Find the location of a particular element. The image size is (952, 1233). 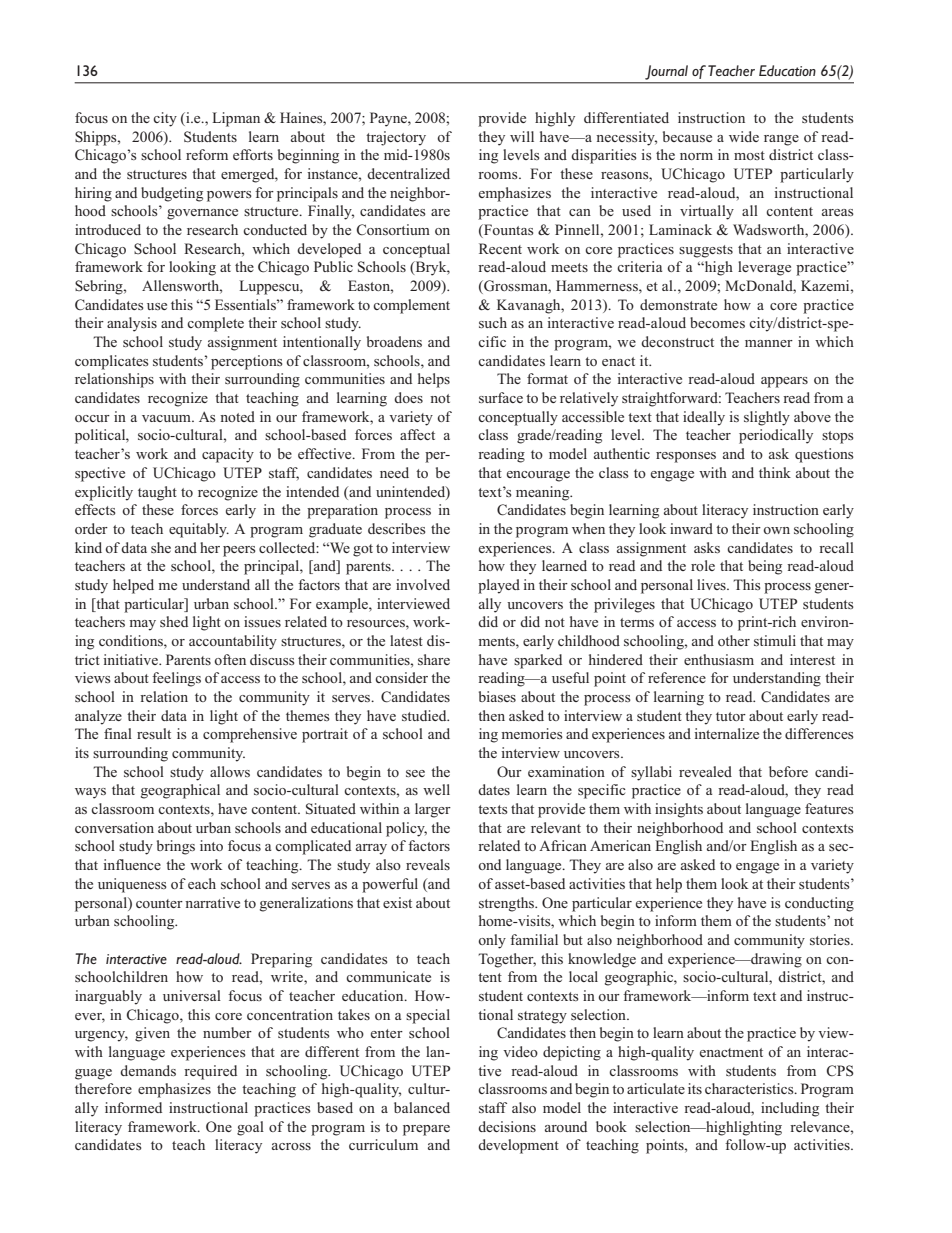

will is located at coordinates (522, 136).
